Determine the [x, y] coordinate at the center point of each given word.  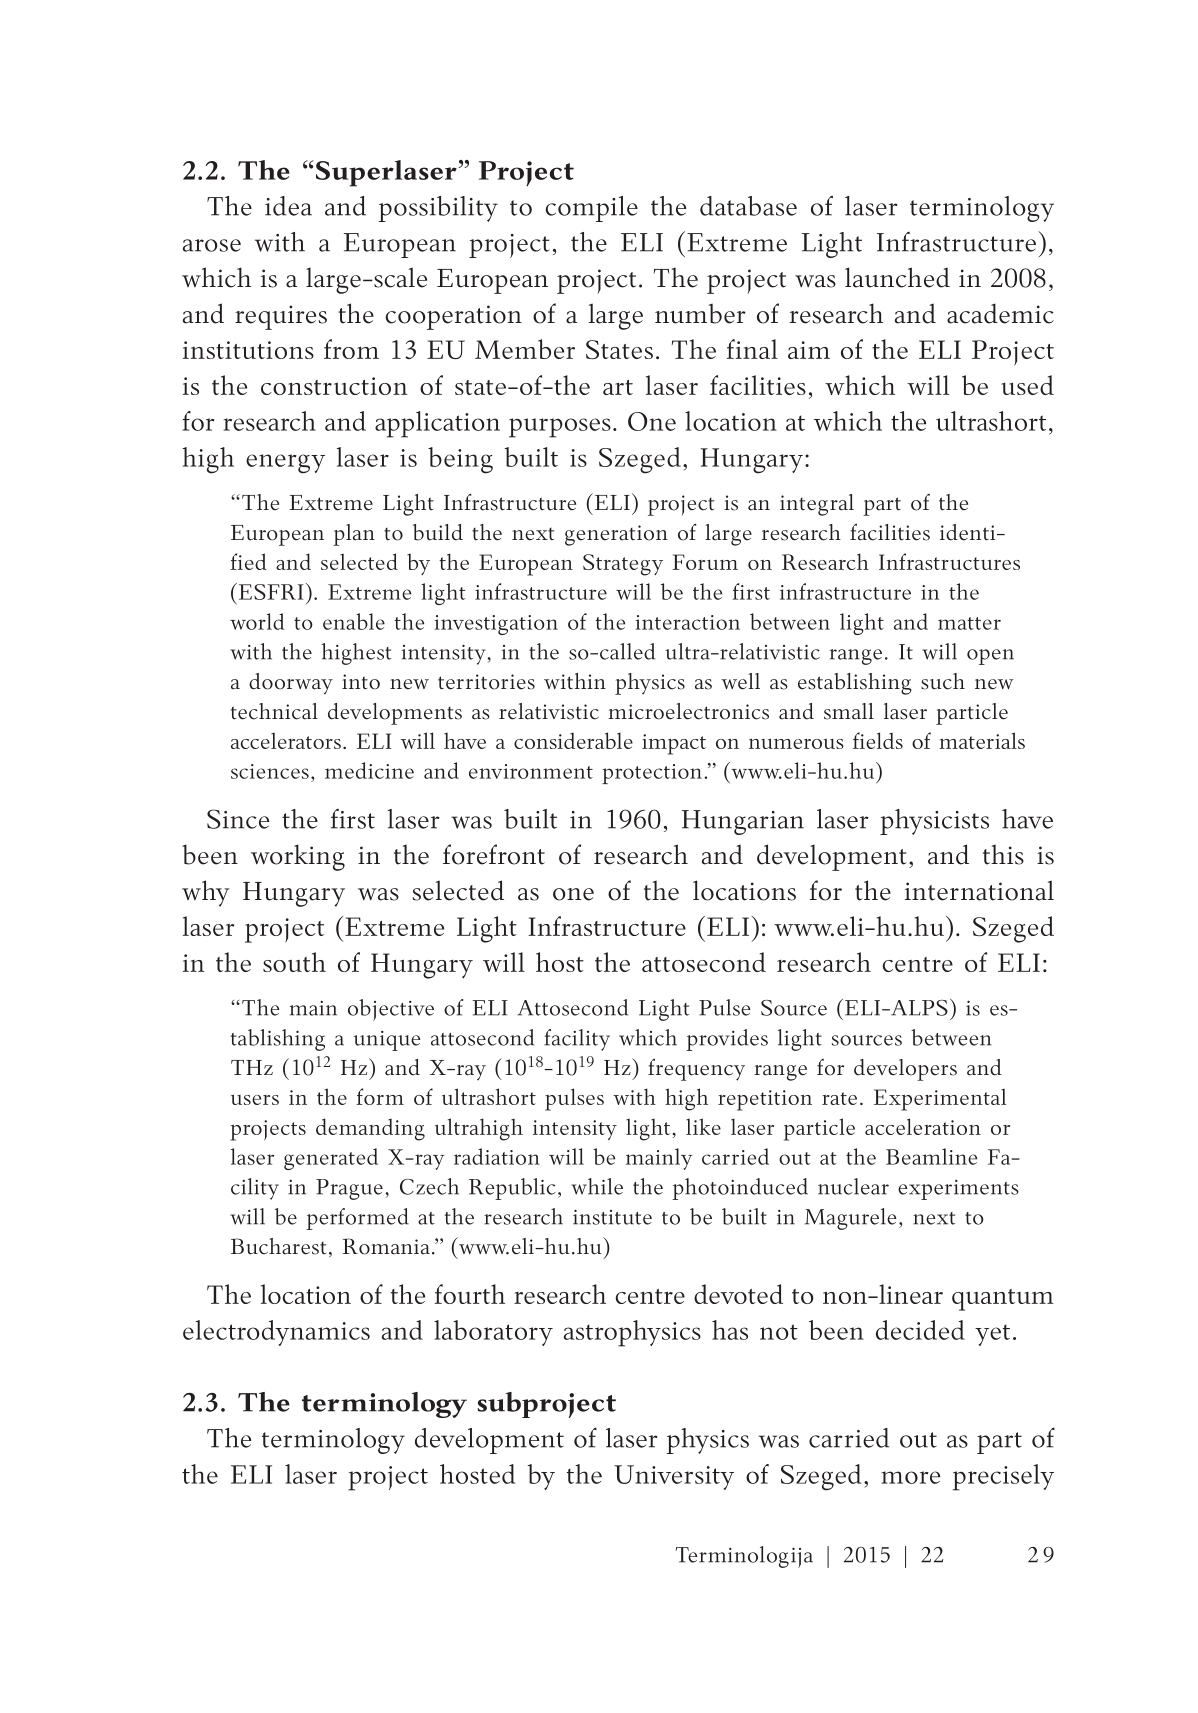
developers [905, 1070]
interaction [688, 622]
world [257, 621]
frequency [696, 1069]
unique [387, 1041]
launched [897, 277]
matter [969, 623]
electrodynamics [276, 1333]
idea [288, 206]
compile [591, 209]
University [674, 1477]
